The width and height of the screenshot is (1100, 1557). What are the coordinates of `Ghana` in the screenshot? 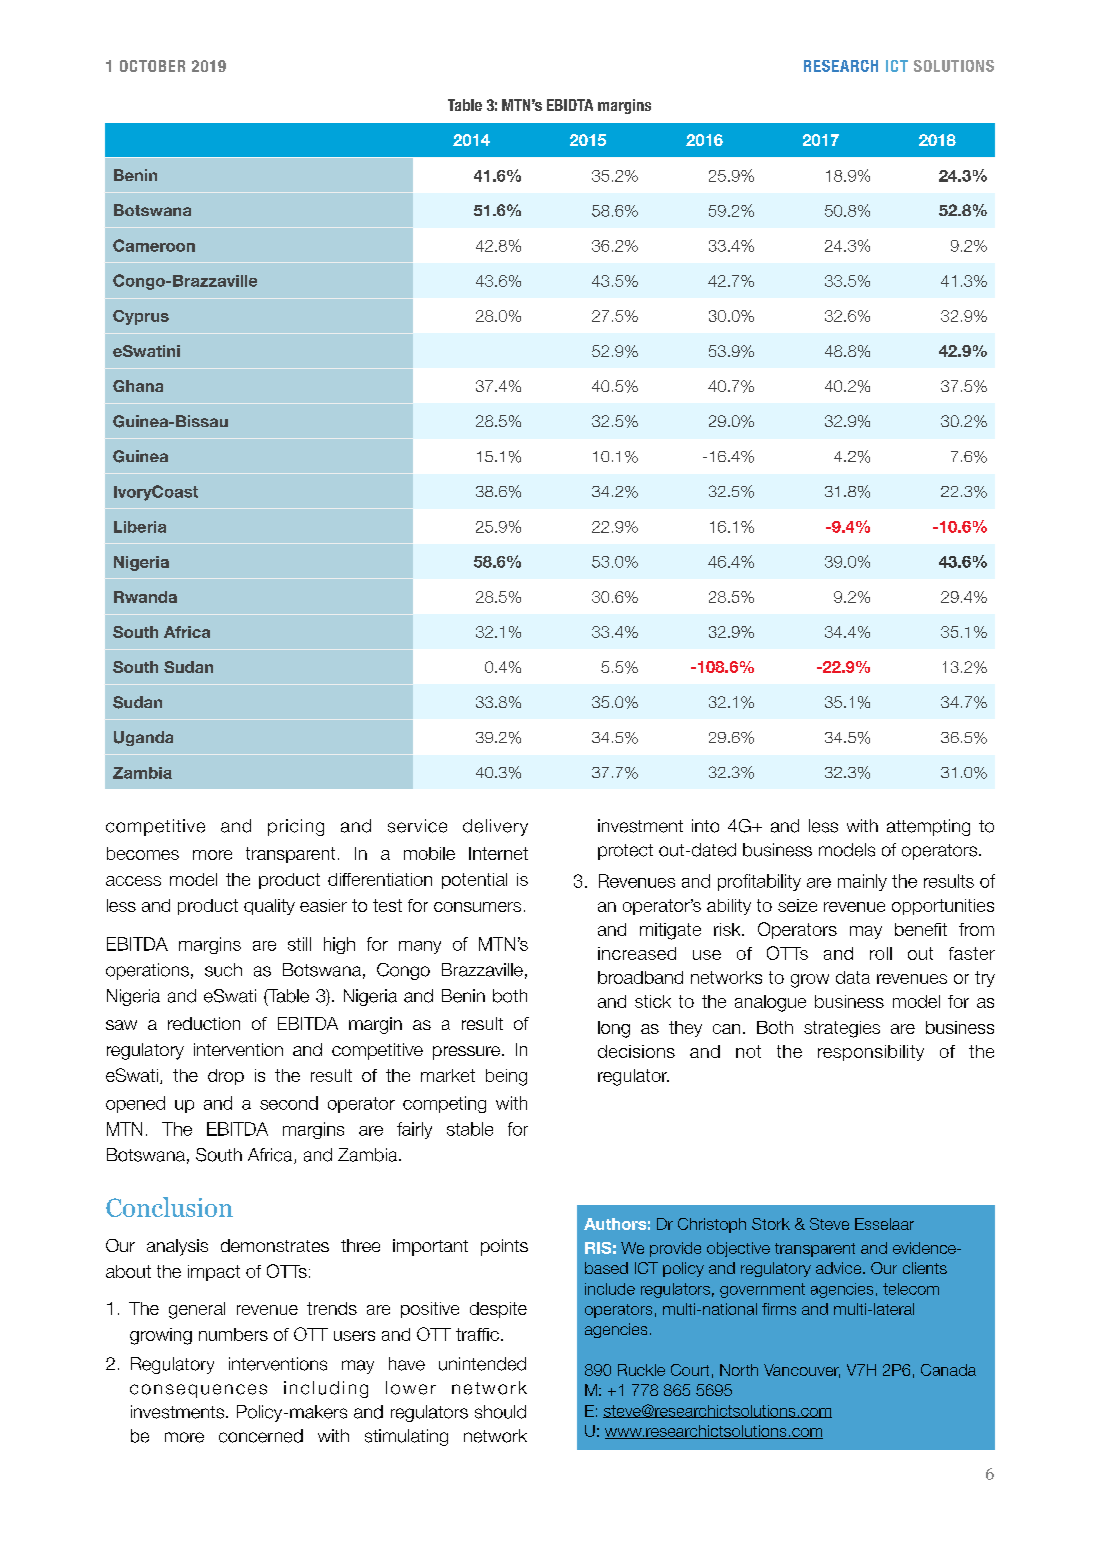 It's located at (138, 386).
